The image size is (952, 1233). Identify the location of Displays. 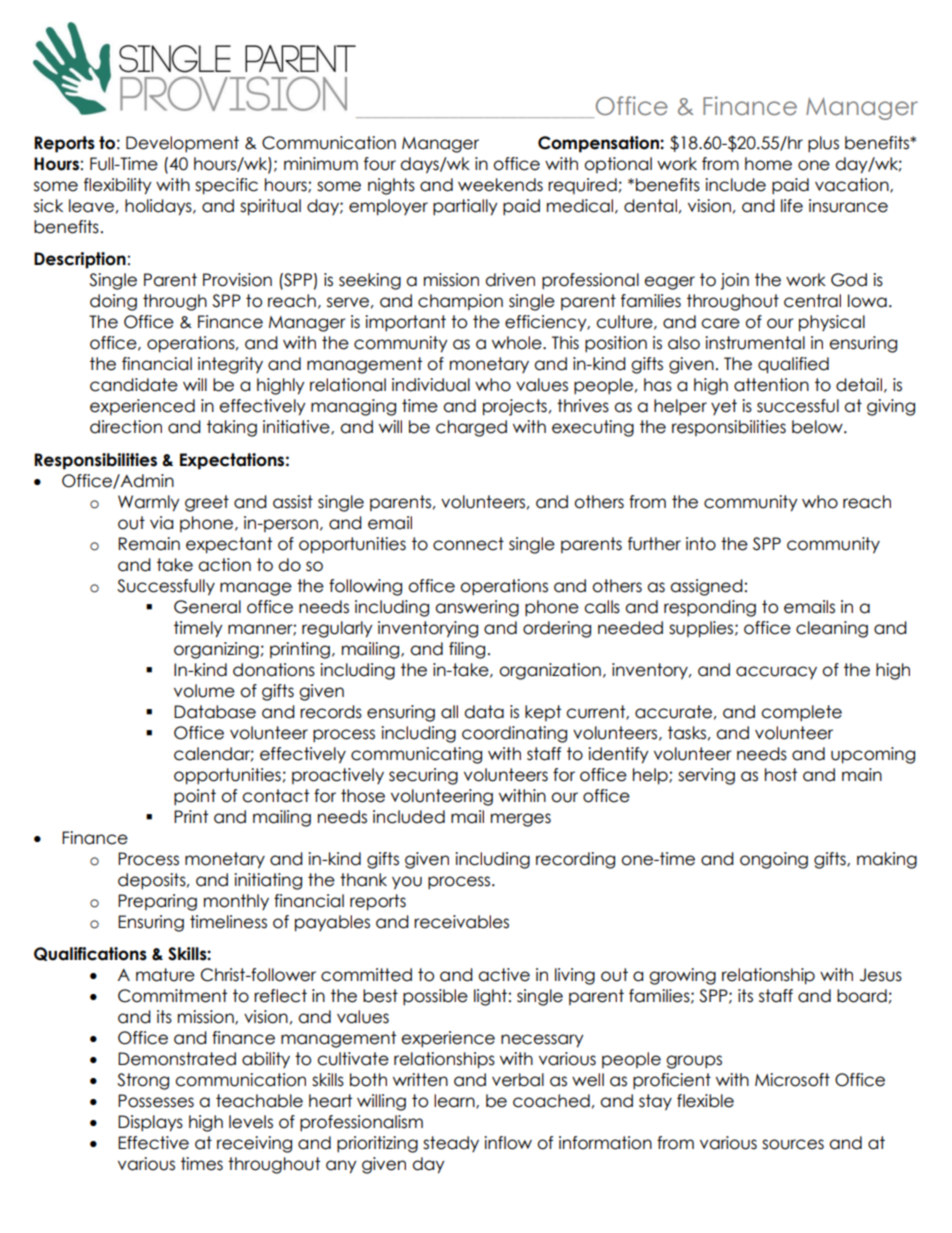
(150, 1123).
